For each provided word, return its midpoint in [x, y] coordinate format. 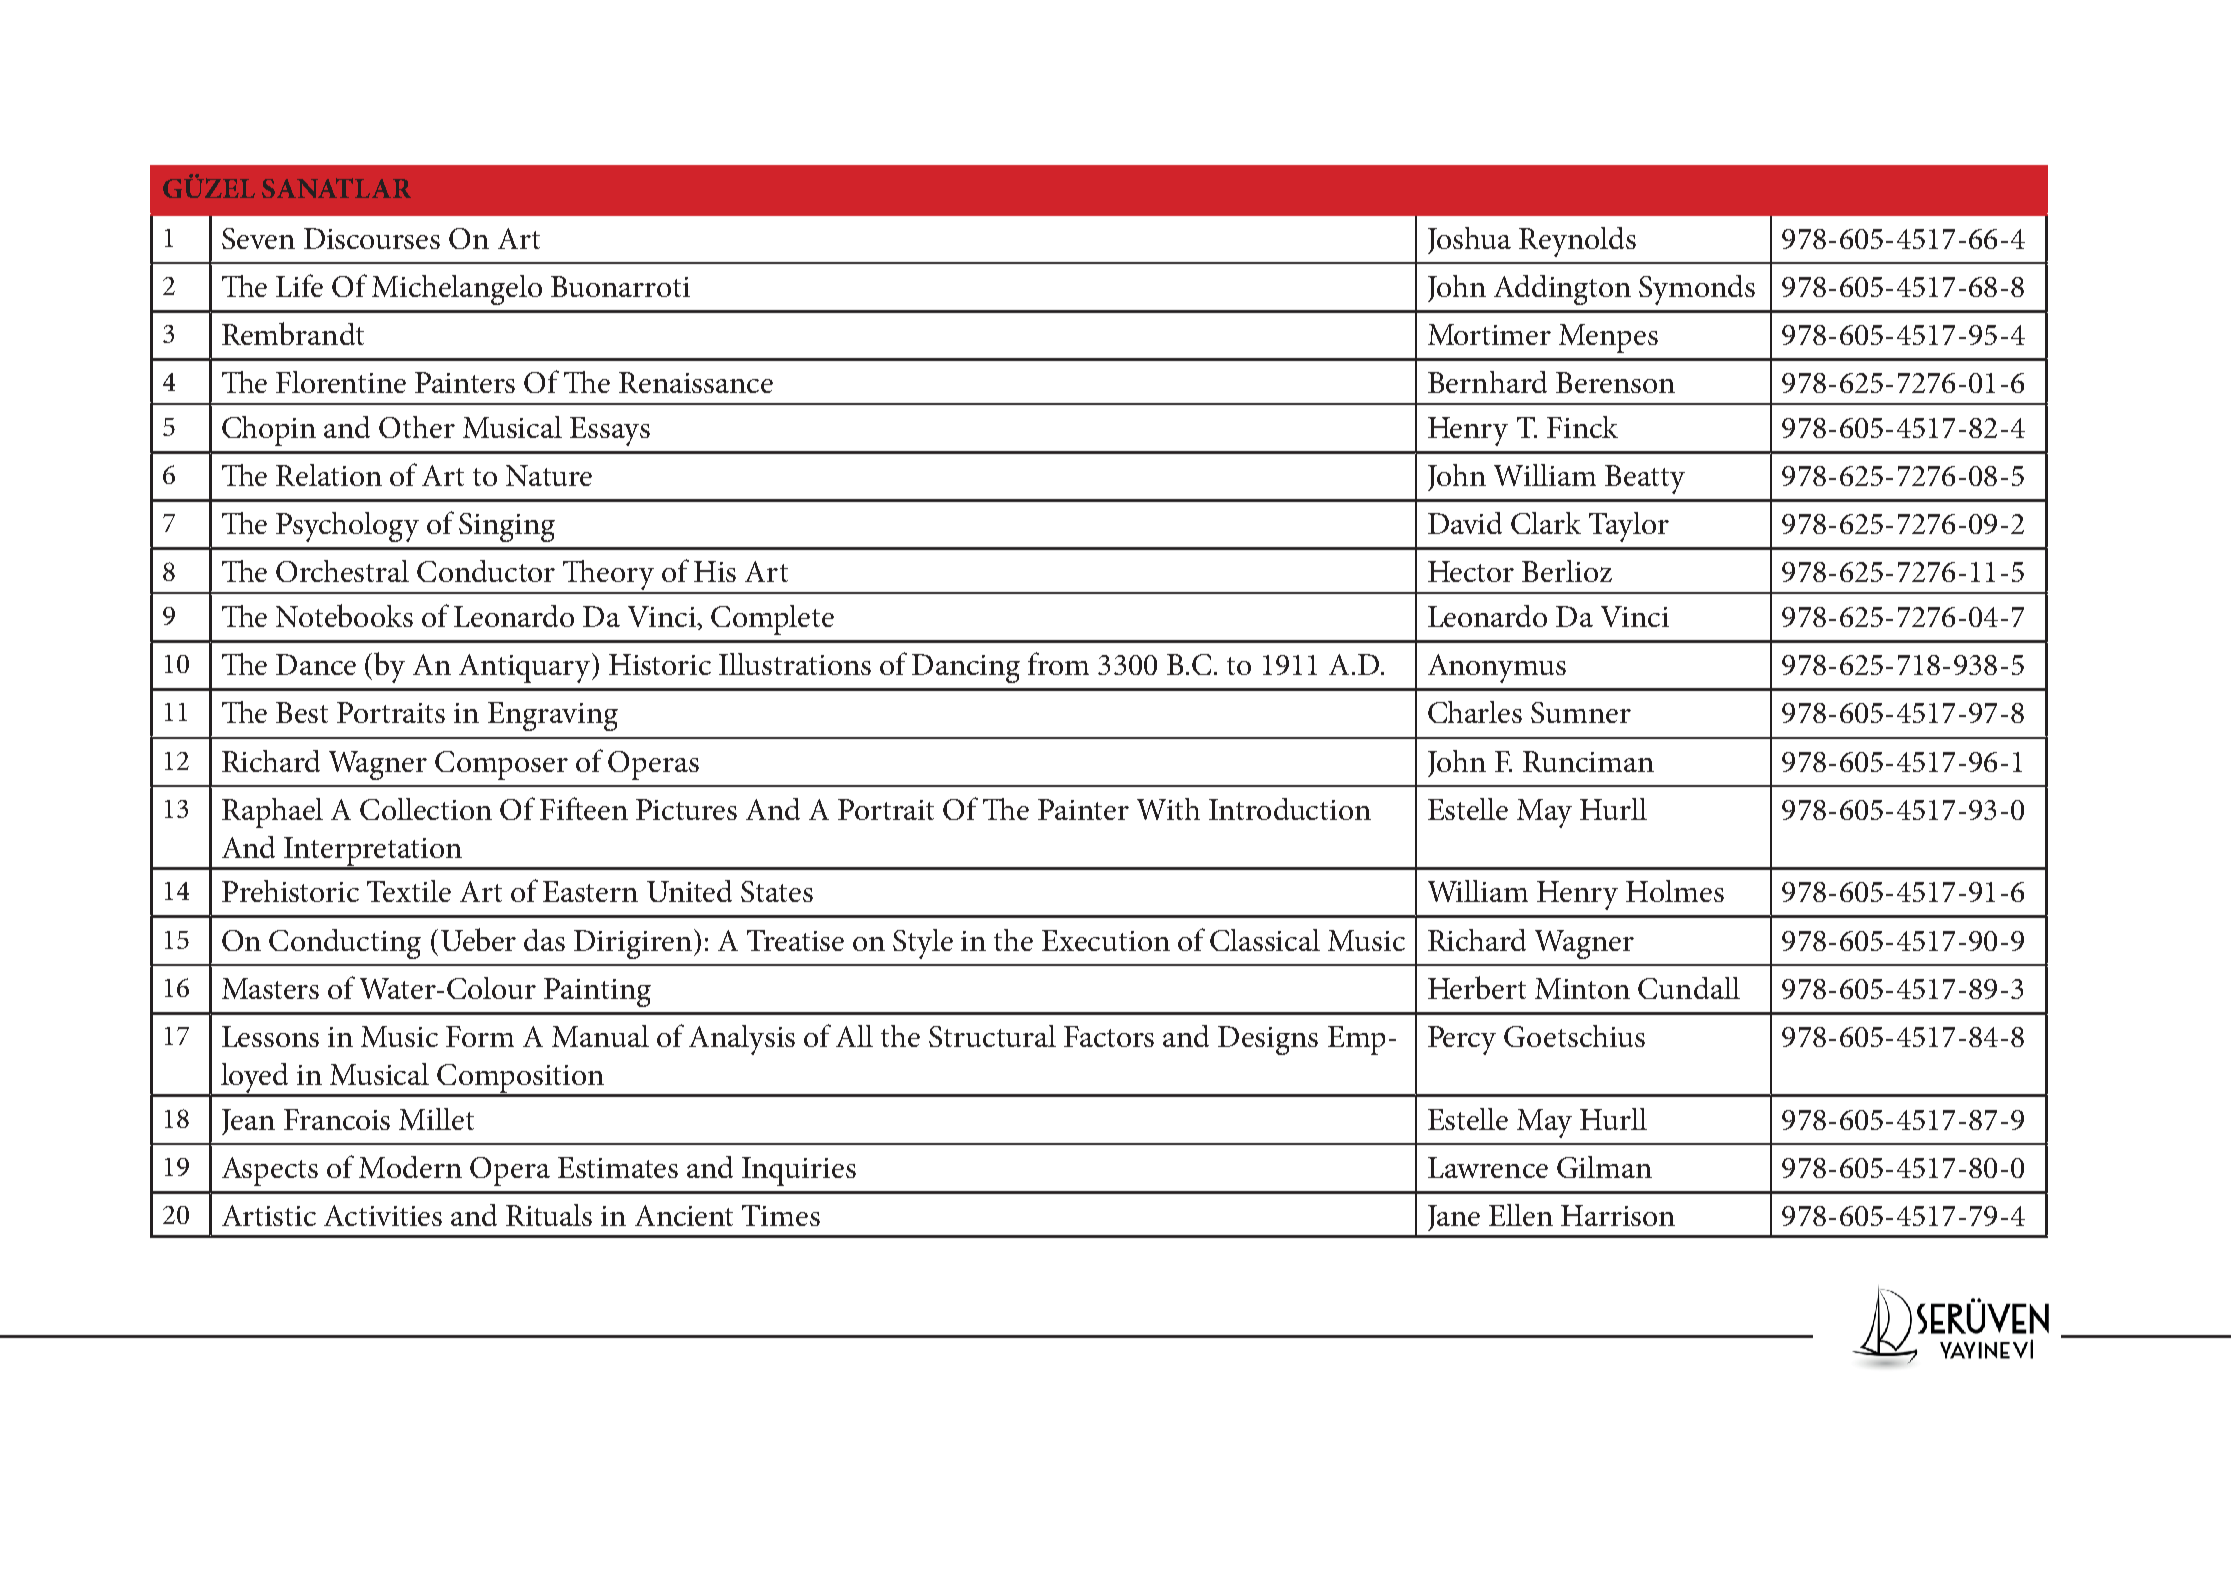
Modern [410, 1167]
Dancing [966, 668]
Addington [1562, 290]
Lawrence [1488, 1167]
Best [302, 712]
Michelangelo [457, 290]
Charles [1475, 712]
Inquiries [799, 1171]
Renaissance [696, 382]
